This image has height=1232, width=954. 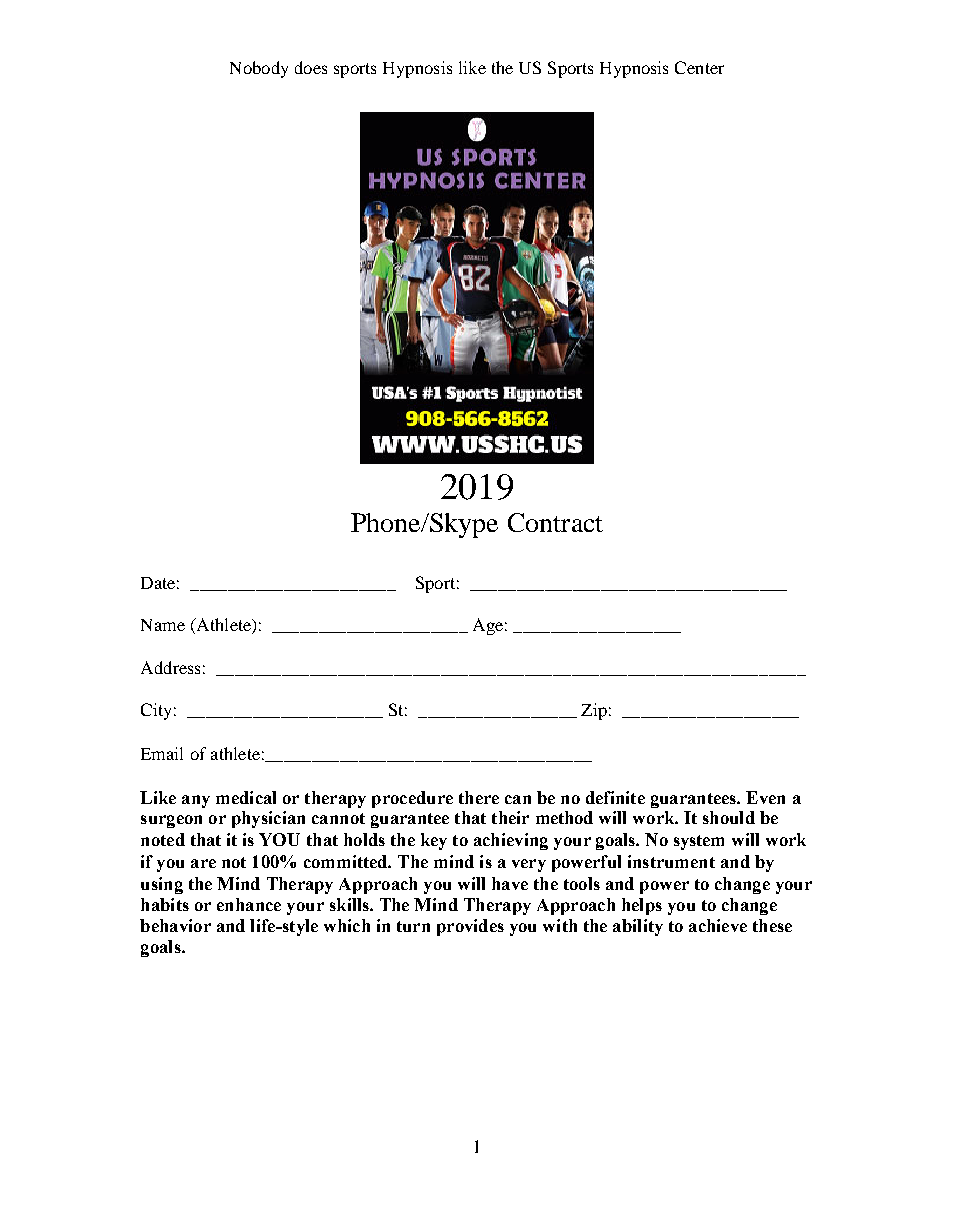 I want to click on Nobody, so click(x=259, y=69).
